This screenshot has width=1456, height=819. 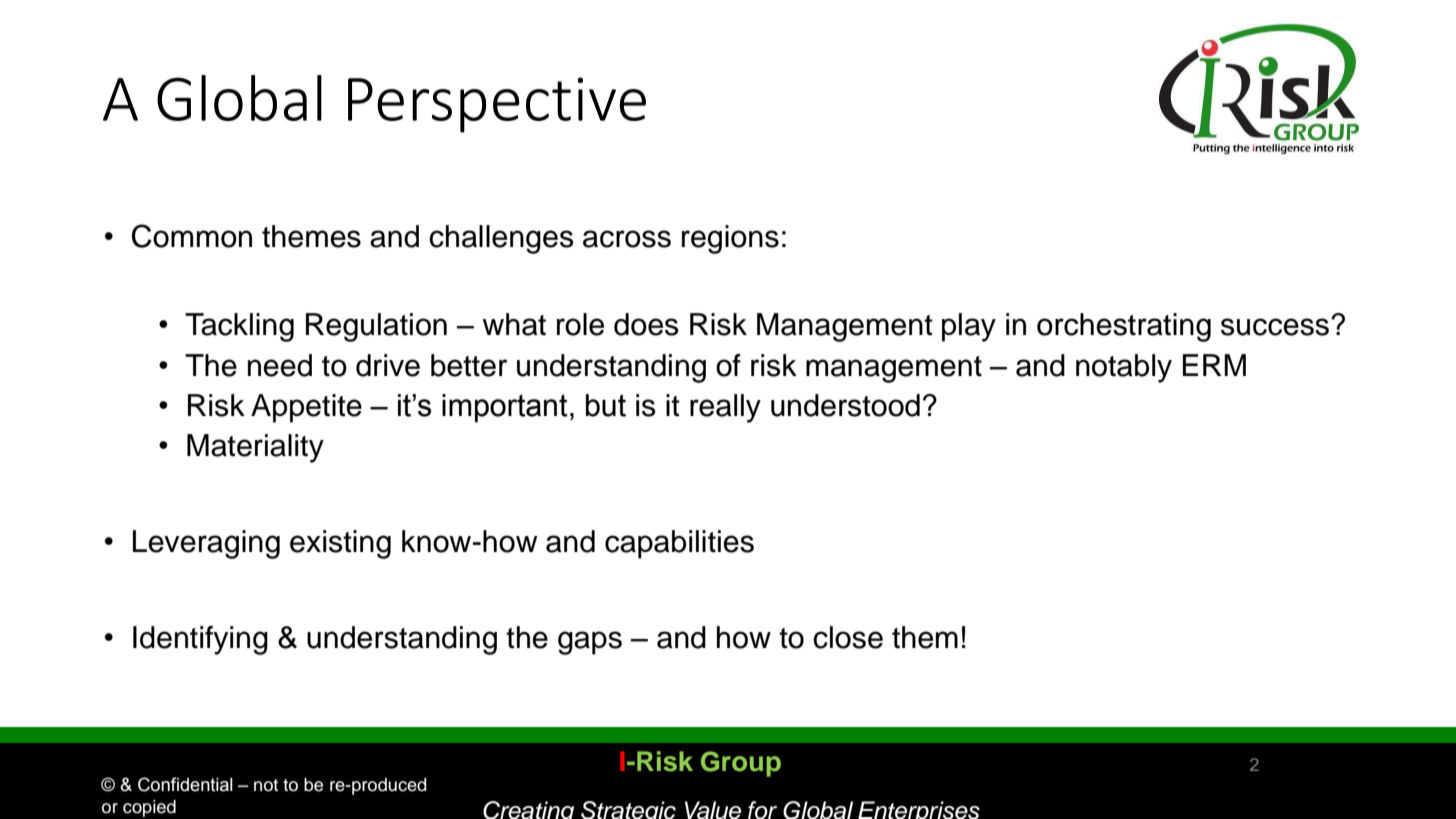 What do you see at coordinates (255, 448) in the screenshot?
I see `Materiality` at bounding box center [255, 448].
